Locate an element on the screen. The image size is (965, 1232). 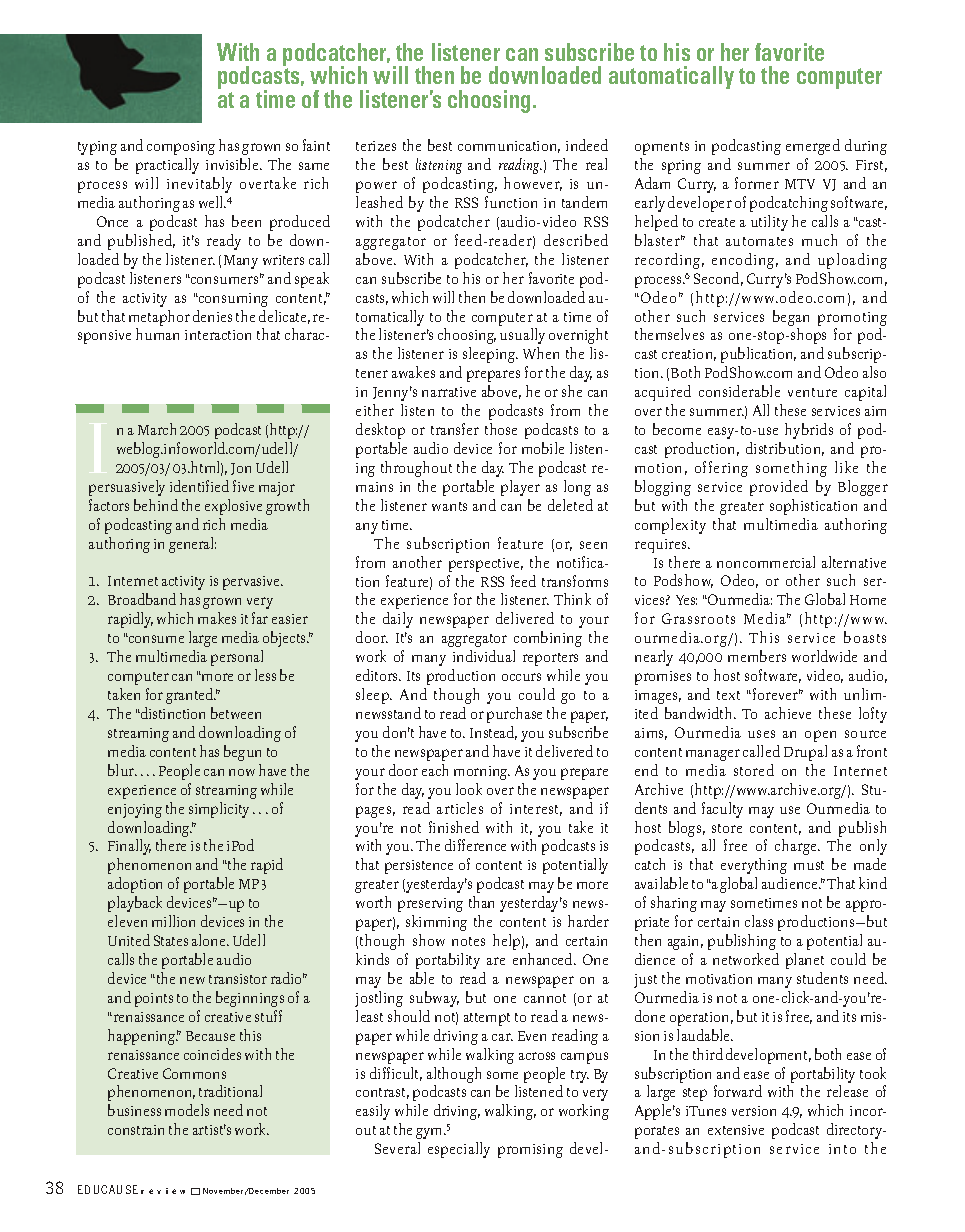
models is located at coordinates (187, 1110).
